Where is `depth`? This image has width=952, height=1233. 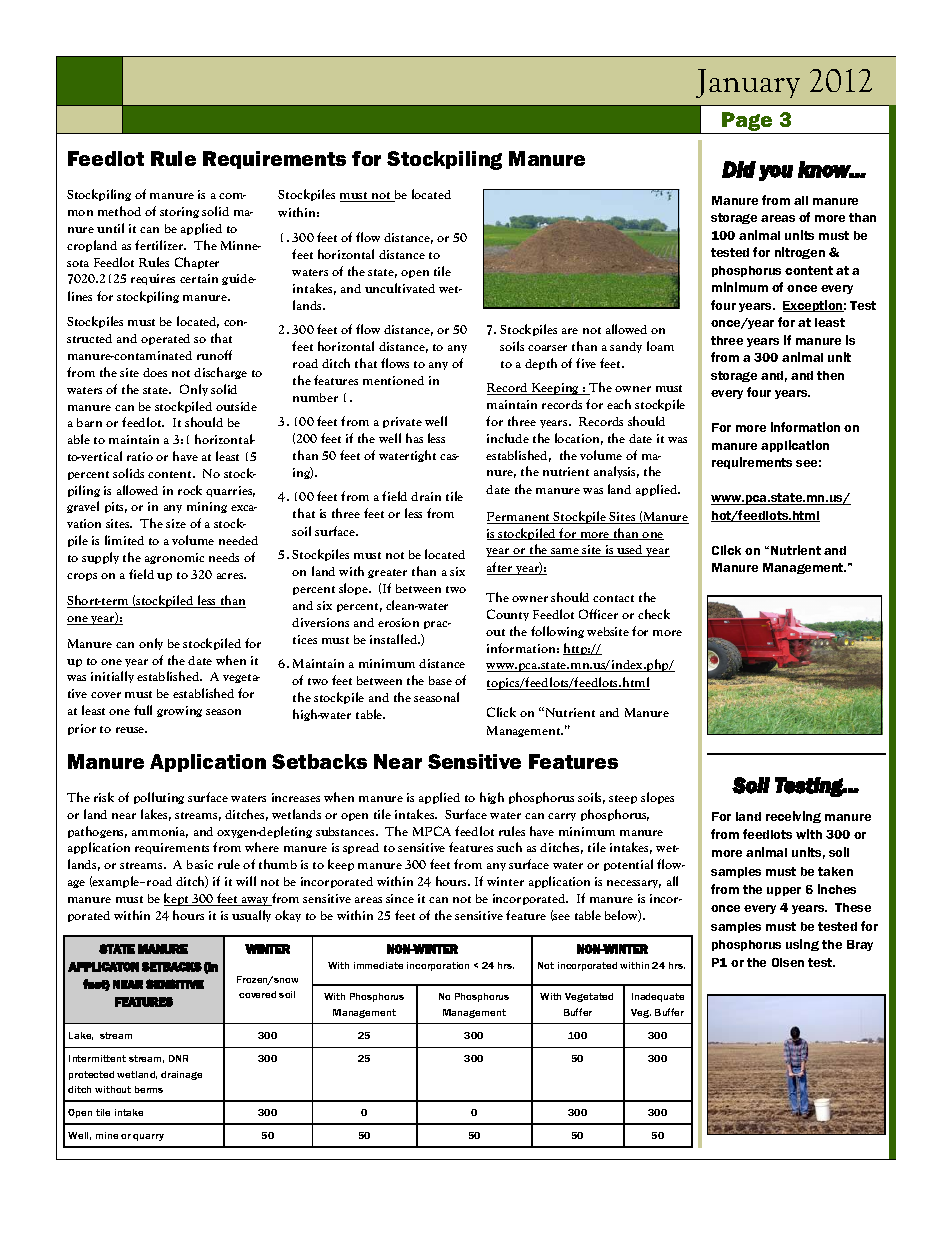
depth is located at coordinates (541, 364).
